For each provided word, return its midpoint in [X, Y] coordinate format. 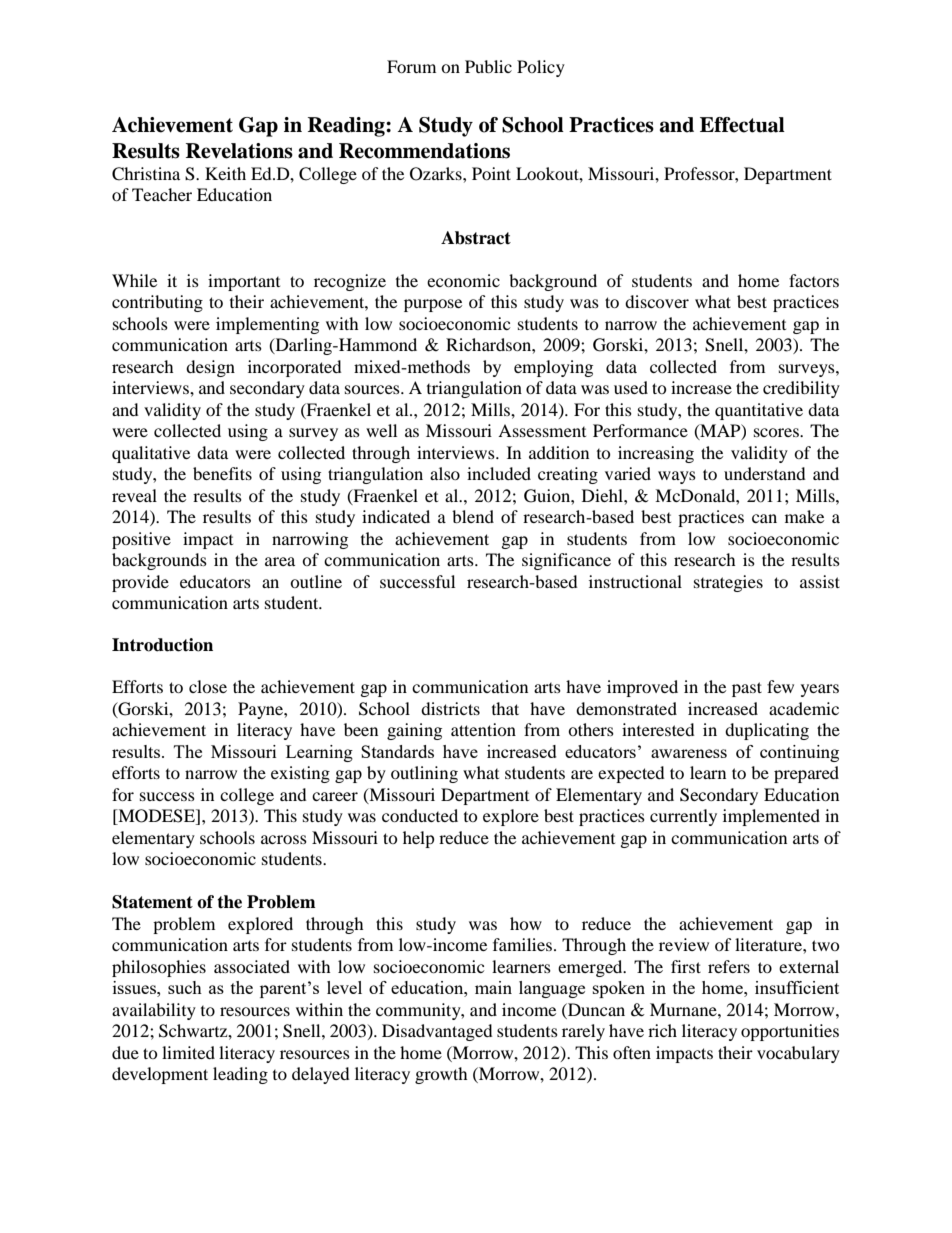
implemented [771, 817]
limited [188, 1052]
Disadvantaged [437, 1032]
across [284, 839]
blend [473, 516]
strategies [728, 583]
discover [657, 301]
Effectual [742, 125]
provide [140, 583]
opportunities [790, 1032]
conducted [420, 815]
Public [488, 66]
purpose [433, 305]
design [210, 368]
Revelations [239, 151]
